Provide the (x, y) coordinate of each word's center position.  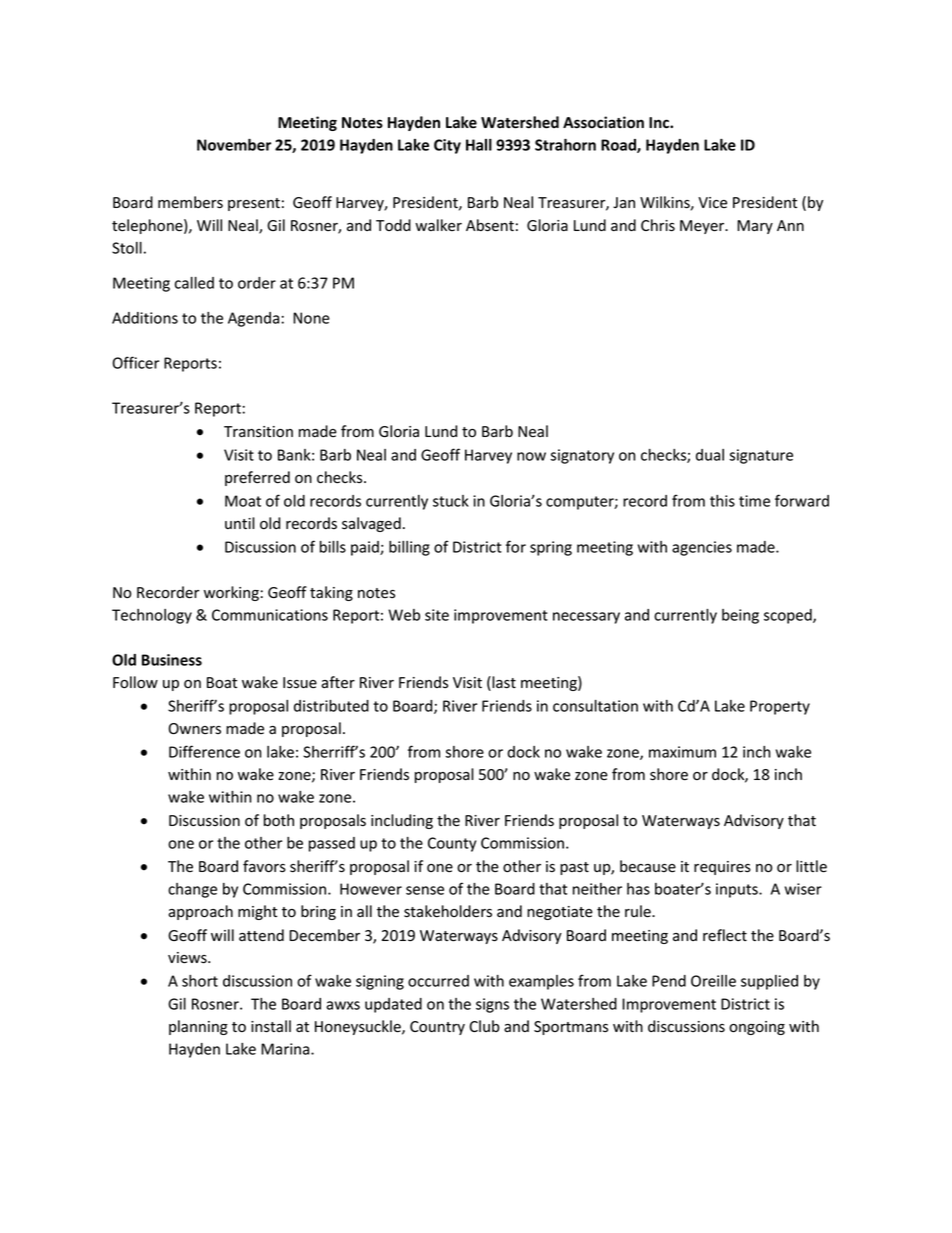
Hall (479, 145)
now (531, 456)
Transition (258, 432)
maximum (682, 752)
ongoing (757, 1028)
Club (484, 1026)
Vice (712, 202)
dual (710, 455)
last (503, 683)
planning (198, 1027)
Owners (195, 729)
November (234, 145)
